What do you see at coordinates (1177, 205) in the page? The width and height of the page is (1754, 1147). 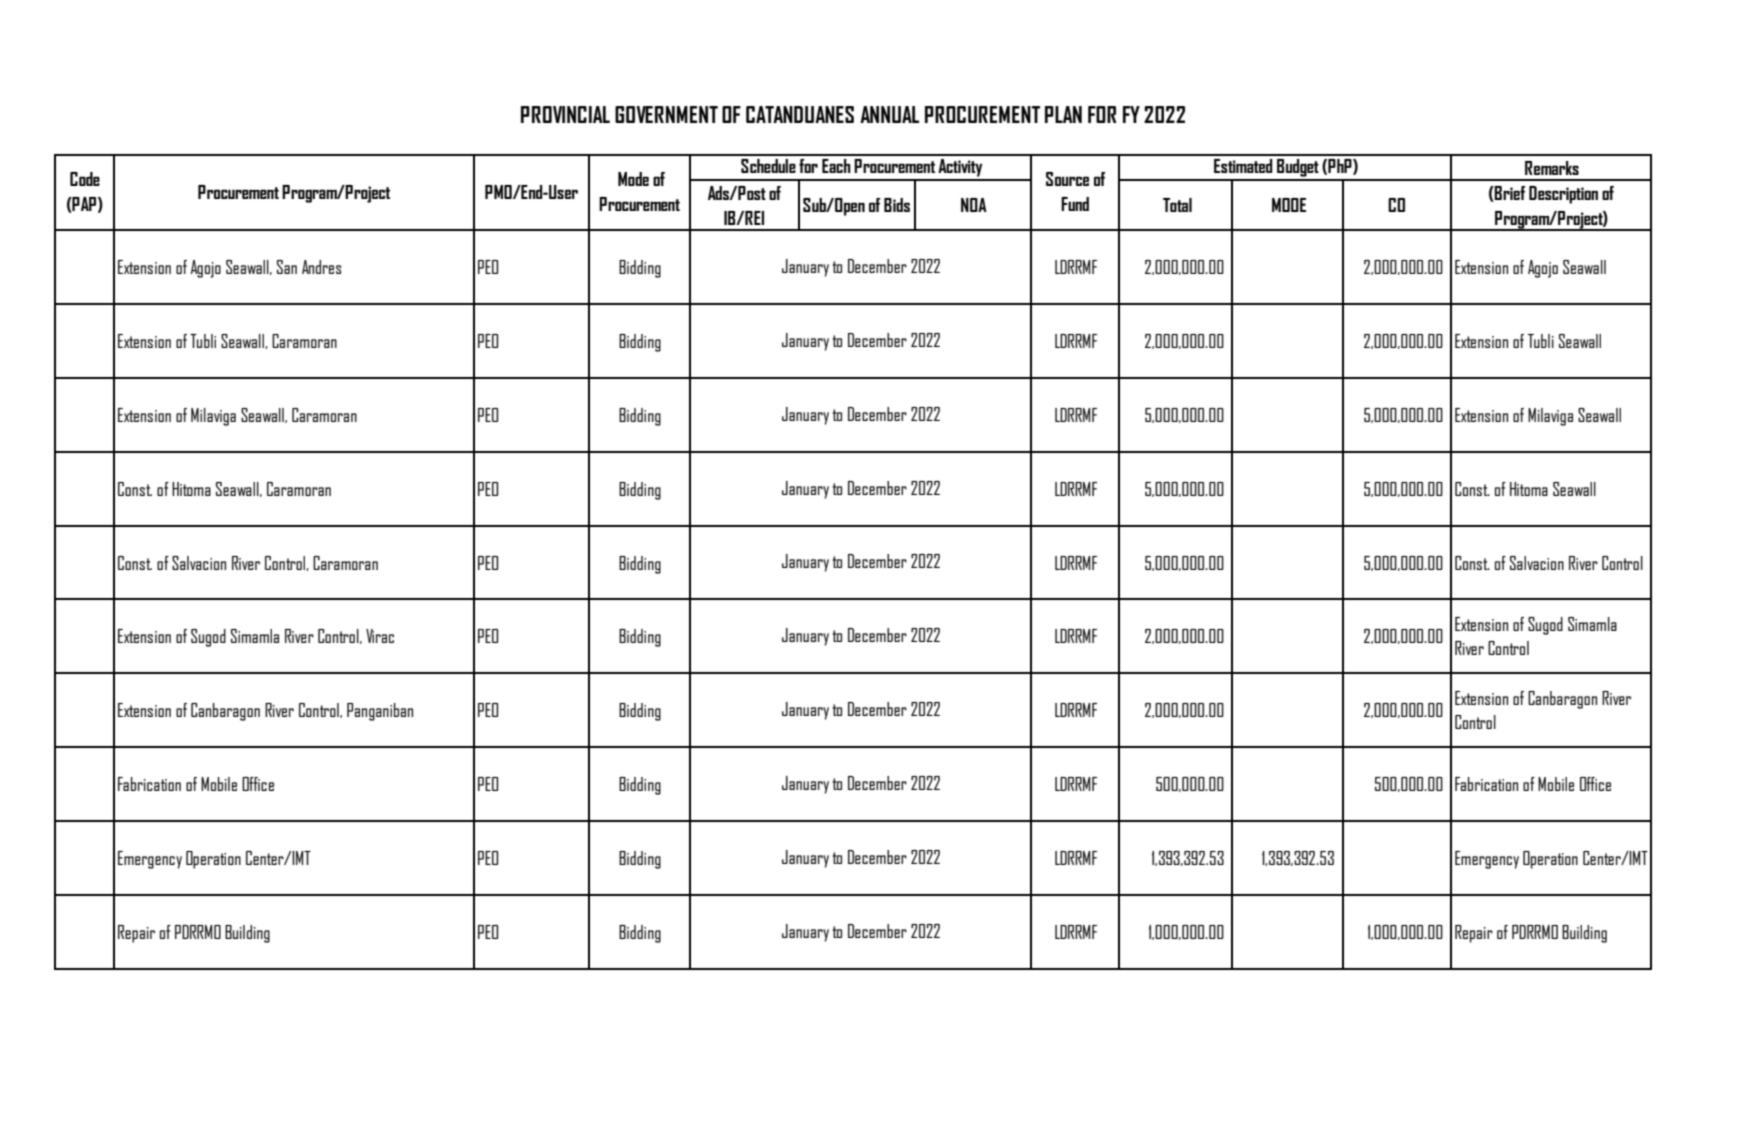 I see `Total` at bounding box center [1177, 205].
